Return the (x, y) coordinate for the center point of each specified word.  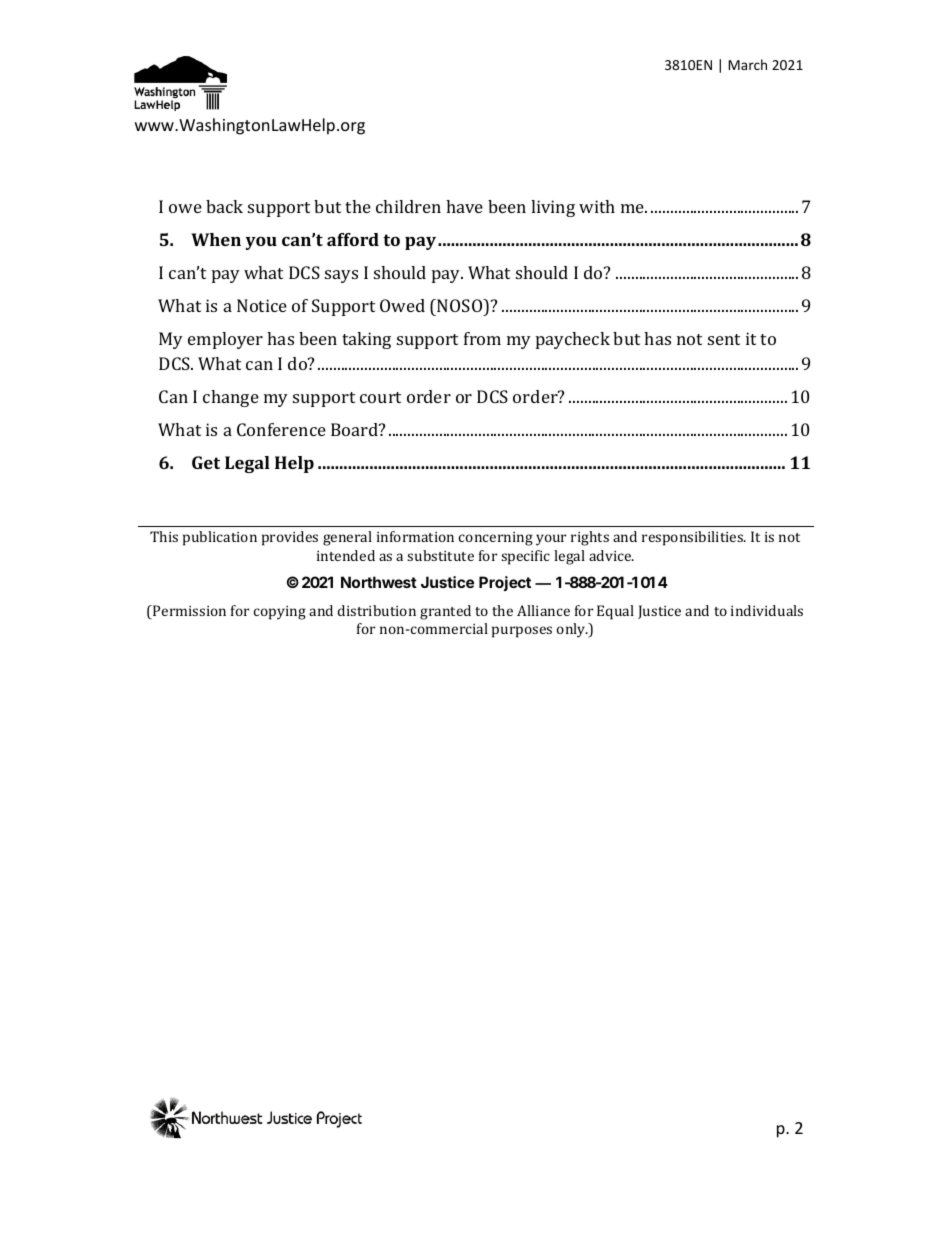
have (464, 206)
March (747, 64)
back (224, 206)
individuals (767, 610)
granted (445, 612)
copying (280, 613)
